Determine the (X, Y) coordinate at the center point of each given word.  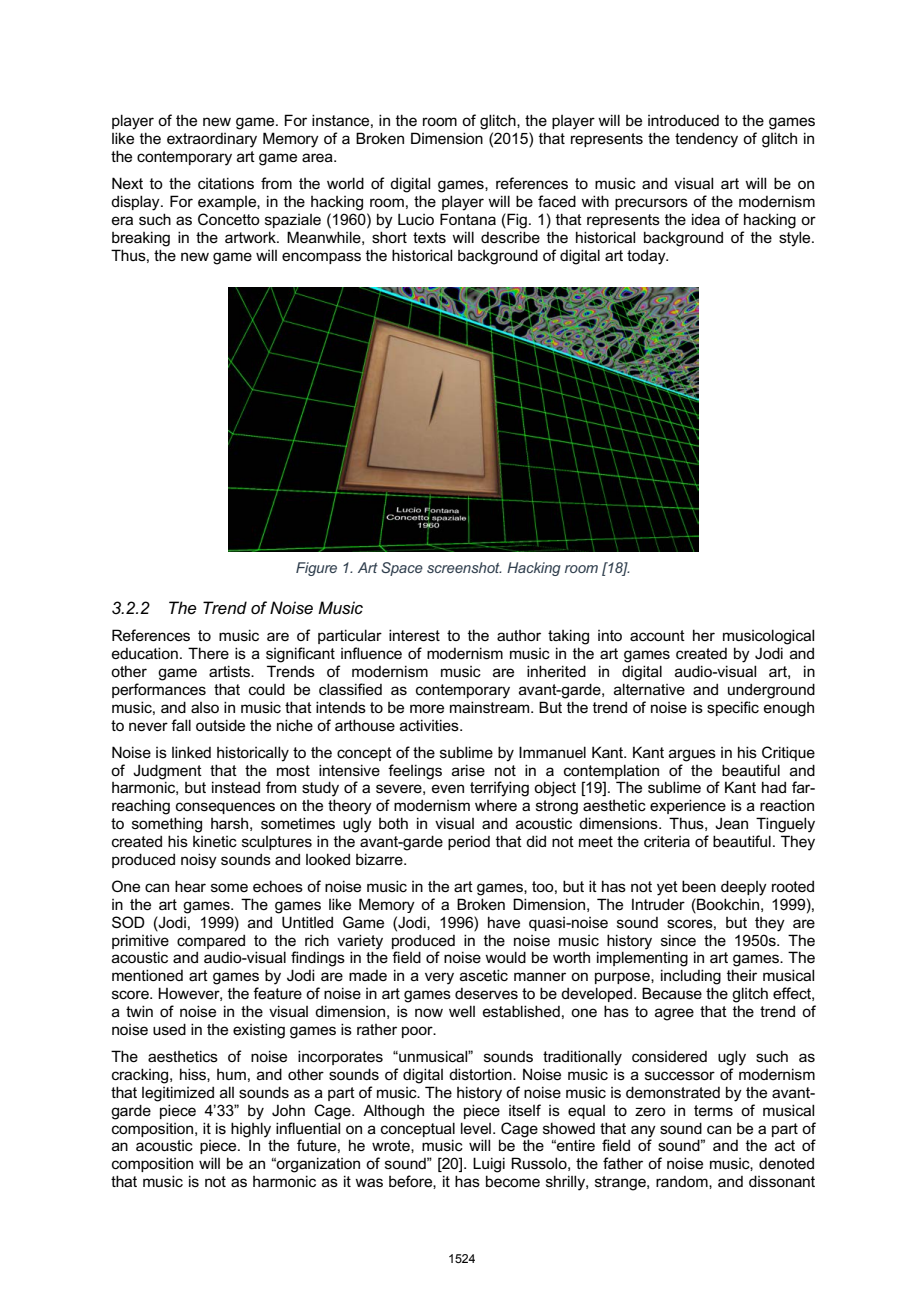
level (477, 1128)
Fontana (468, 219)
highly (251, 1131)
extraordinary (212, 140)
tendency (706, 140)
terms (713, 1110)
